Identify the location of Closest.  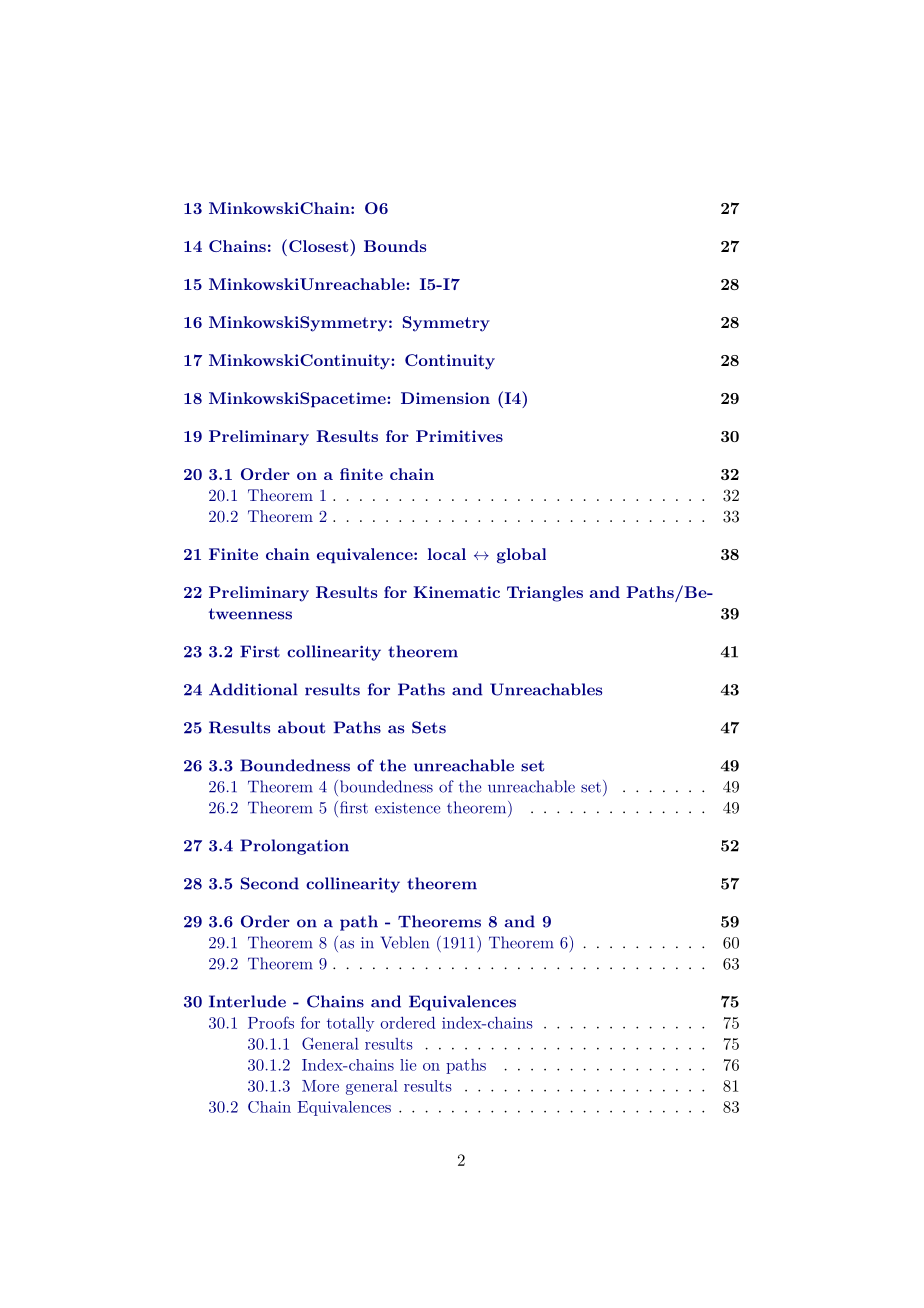
(320, 245).
